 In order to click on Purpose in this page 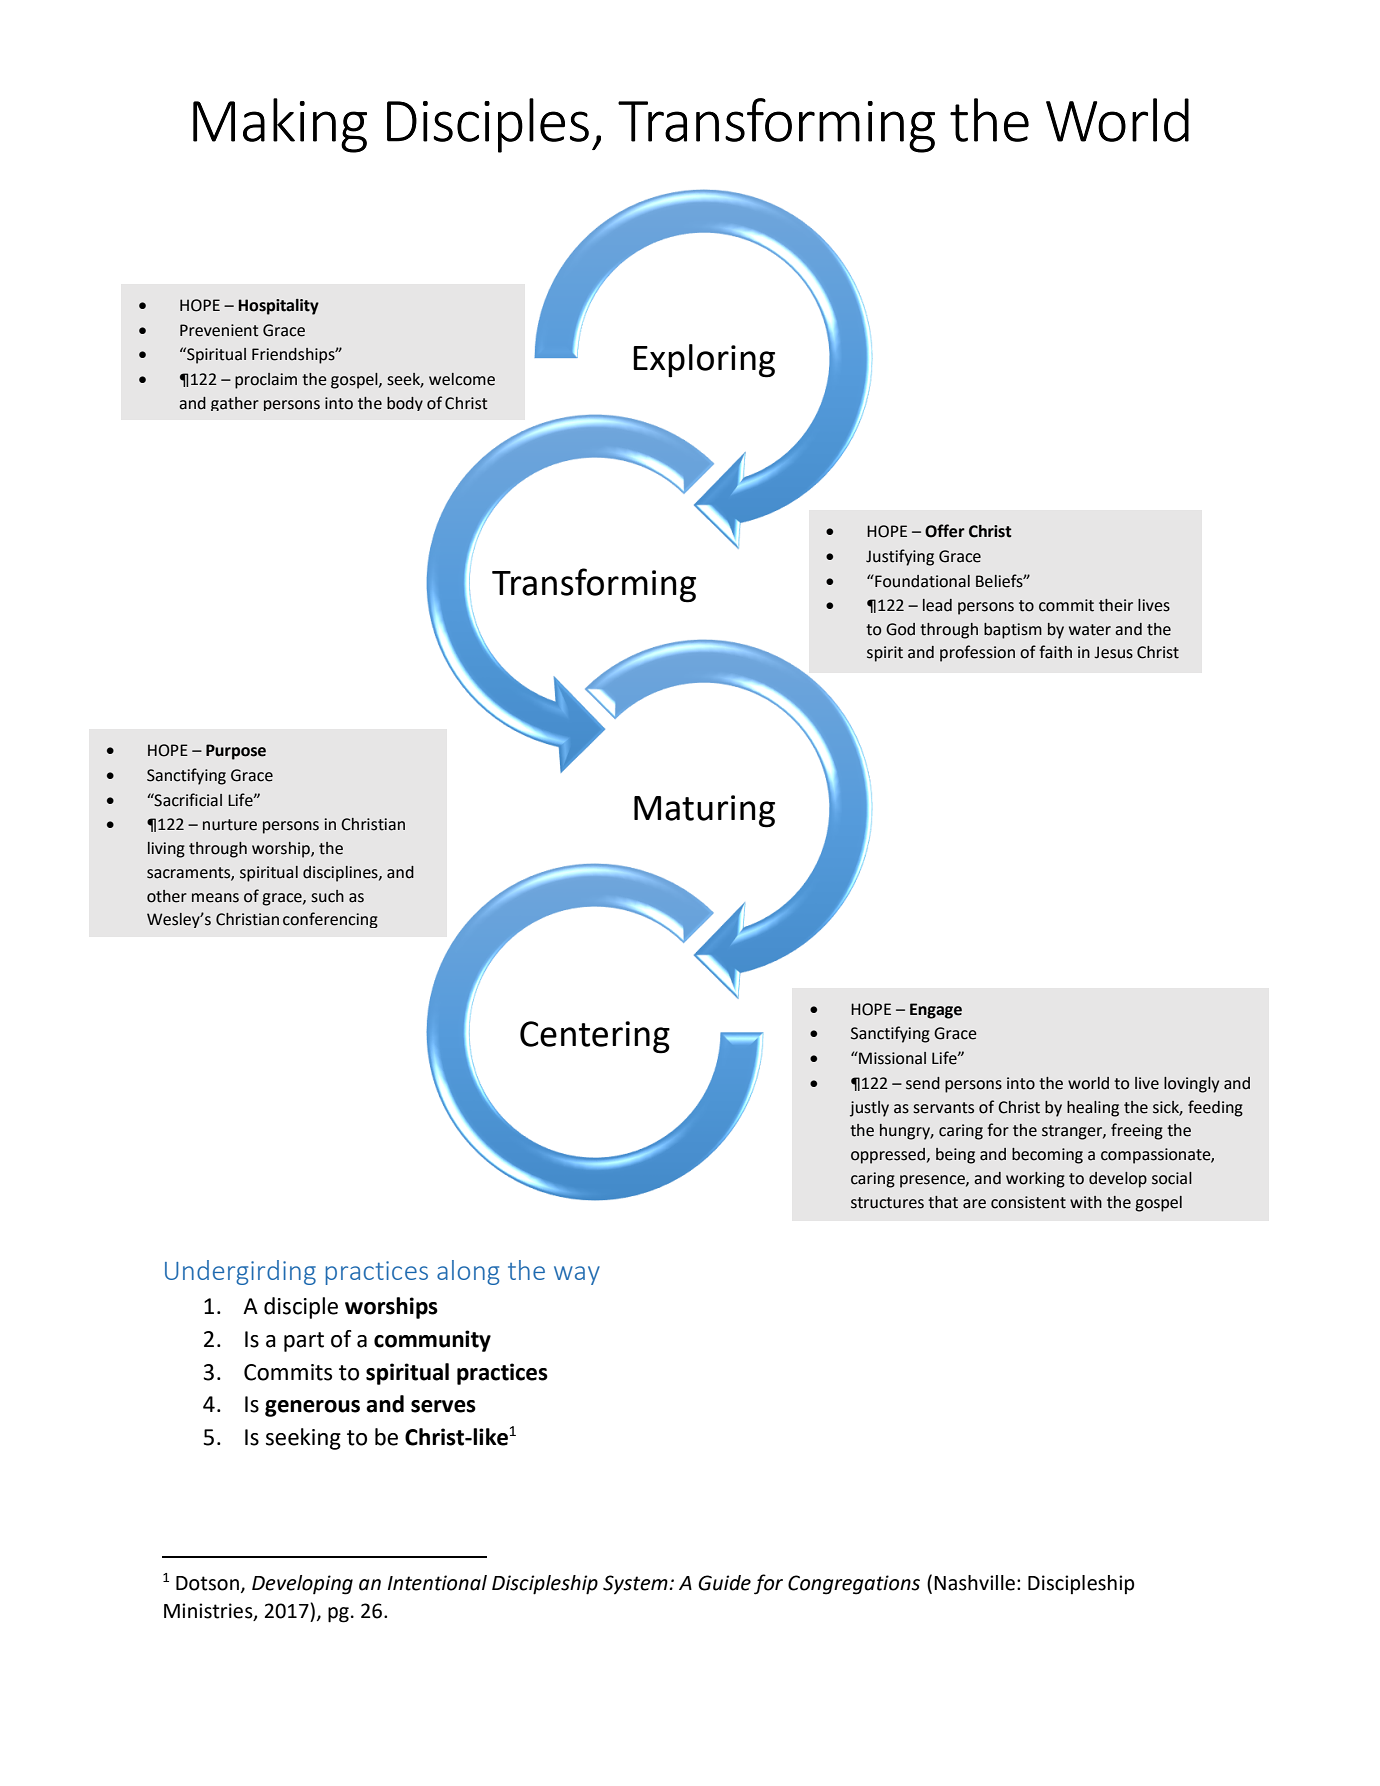, I will do `click(236, 752)`.
